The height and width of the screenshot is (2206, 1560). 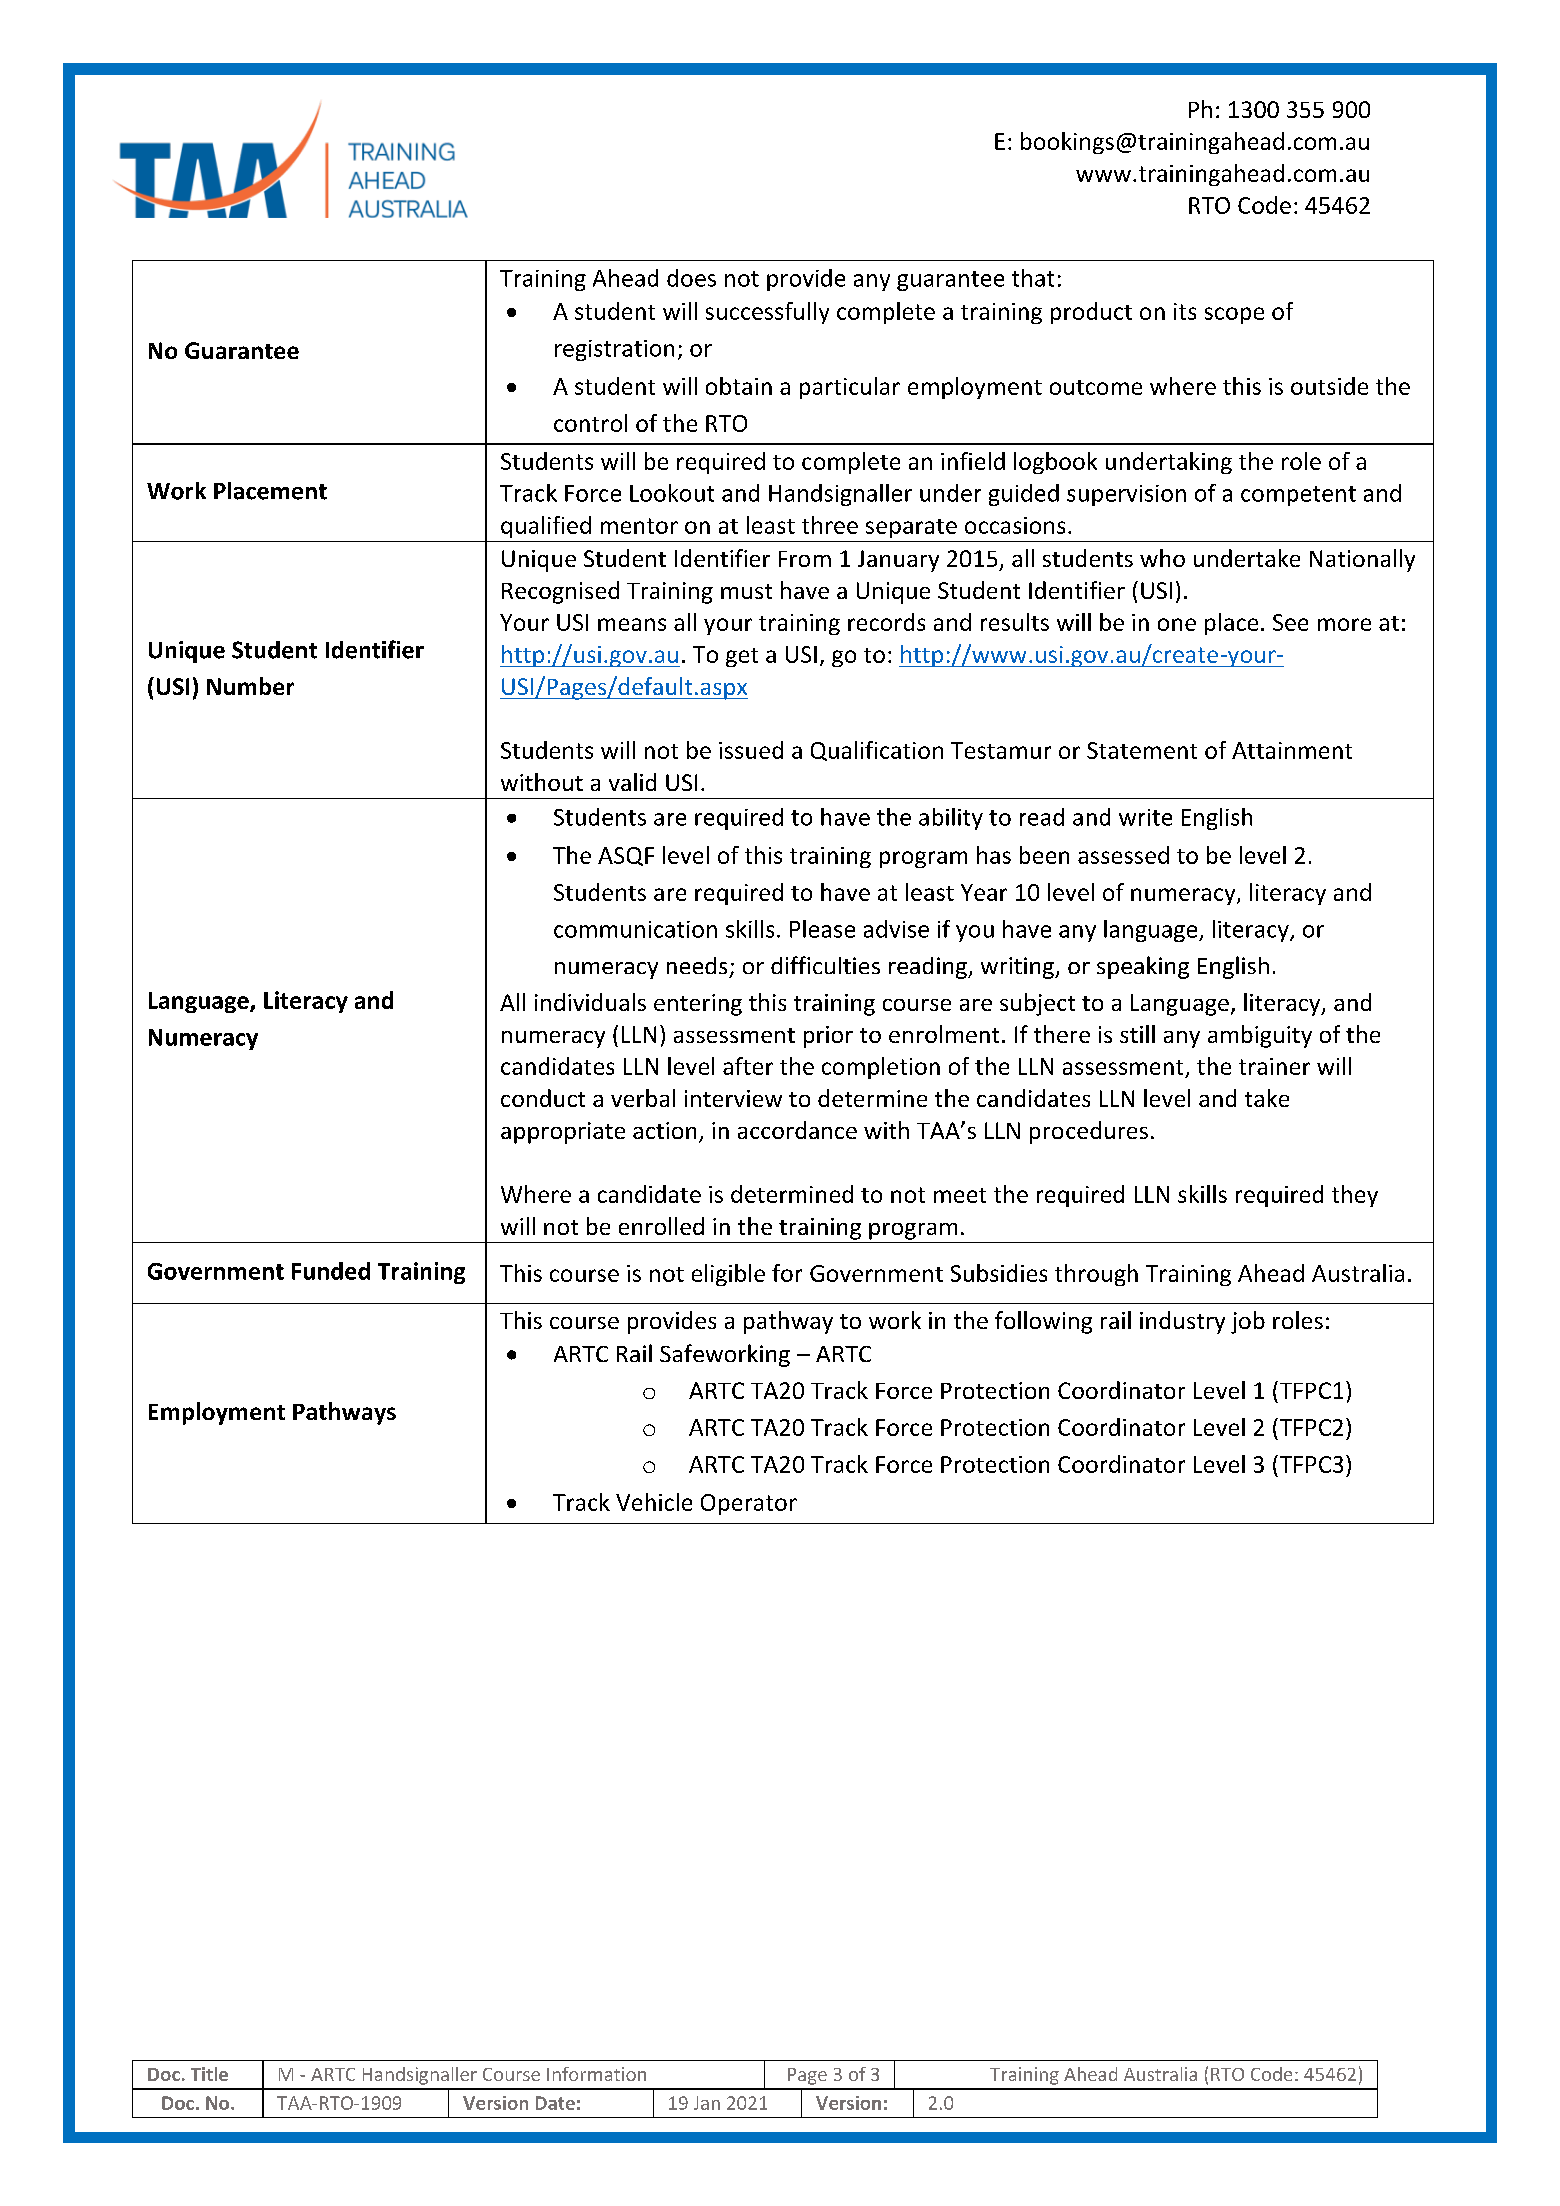 What do you see at coordinates (1355, 1196) in the screenshot?
I see `they` at bounding box center [1355, 1196].
